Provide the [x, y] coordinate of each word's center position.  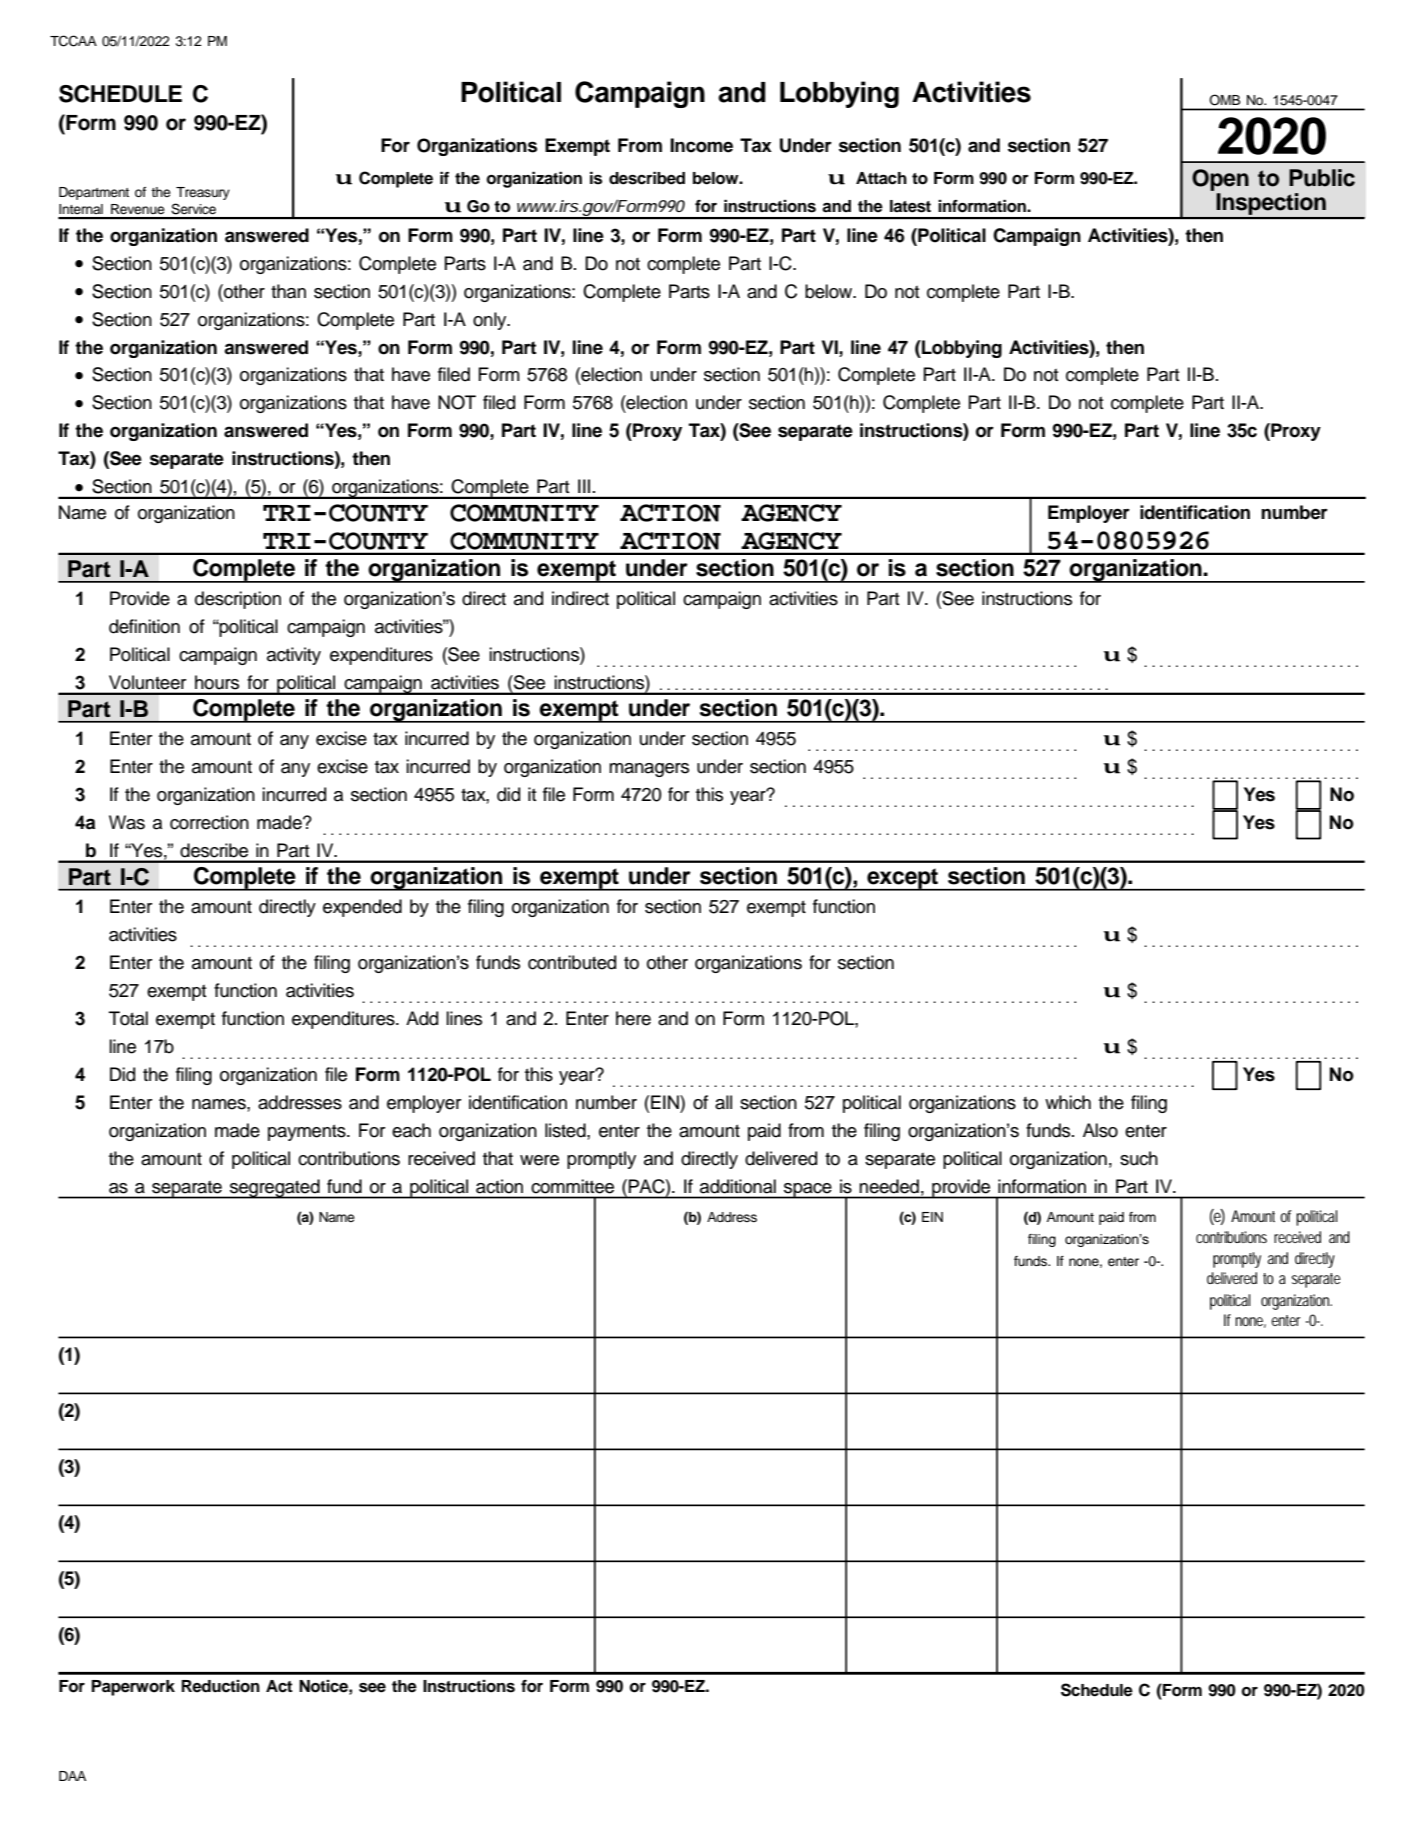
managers [649, 770]
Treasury [203, 193]
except [903, 879]
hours [217, 682]
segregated [275, 1189]
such [1139, 1158]
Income [701, 145]
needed [889, 1186]
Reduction [221, 1686]
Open [1220, 180]
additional [738, 1186]
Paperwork [133, 1688]
